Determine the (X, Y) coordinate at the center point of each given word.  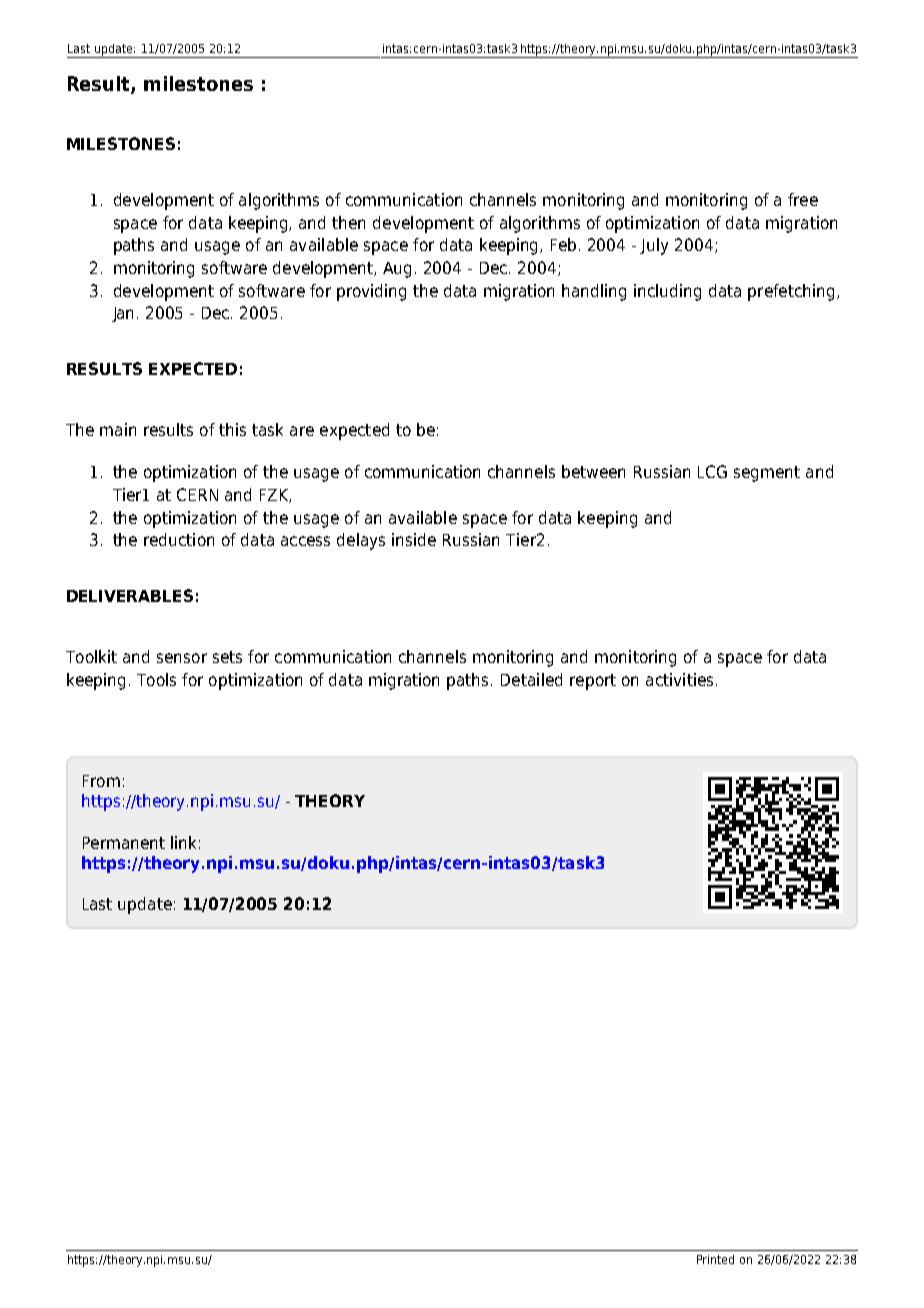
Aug (397, 270)
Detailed (531, 679)
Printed (715, 1259)
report (593, 682)
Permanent (124, 843)
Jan (122, 314)
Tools (156, 679)
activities (679, 679)
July (654, 246)
